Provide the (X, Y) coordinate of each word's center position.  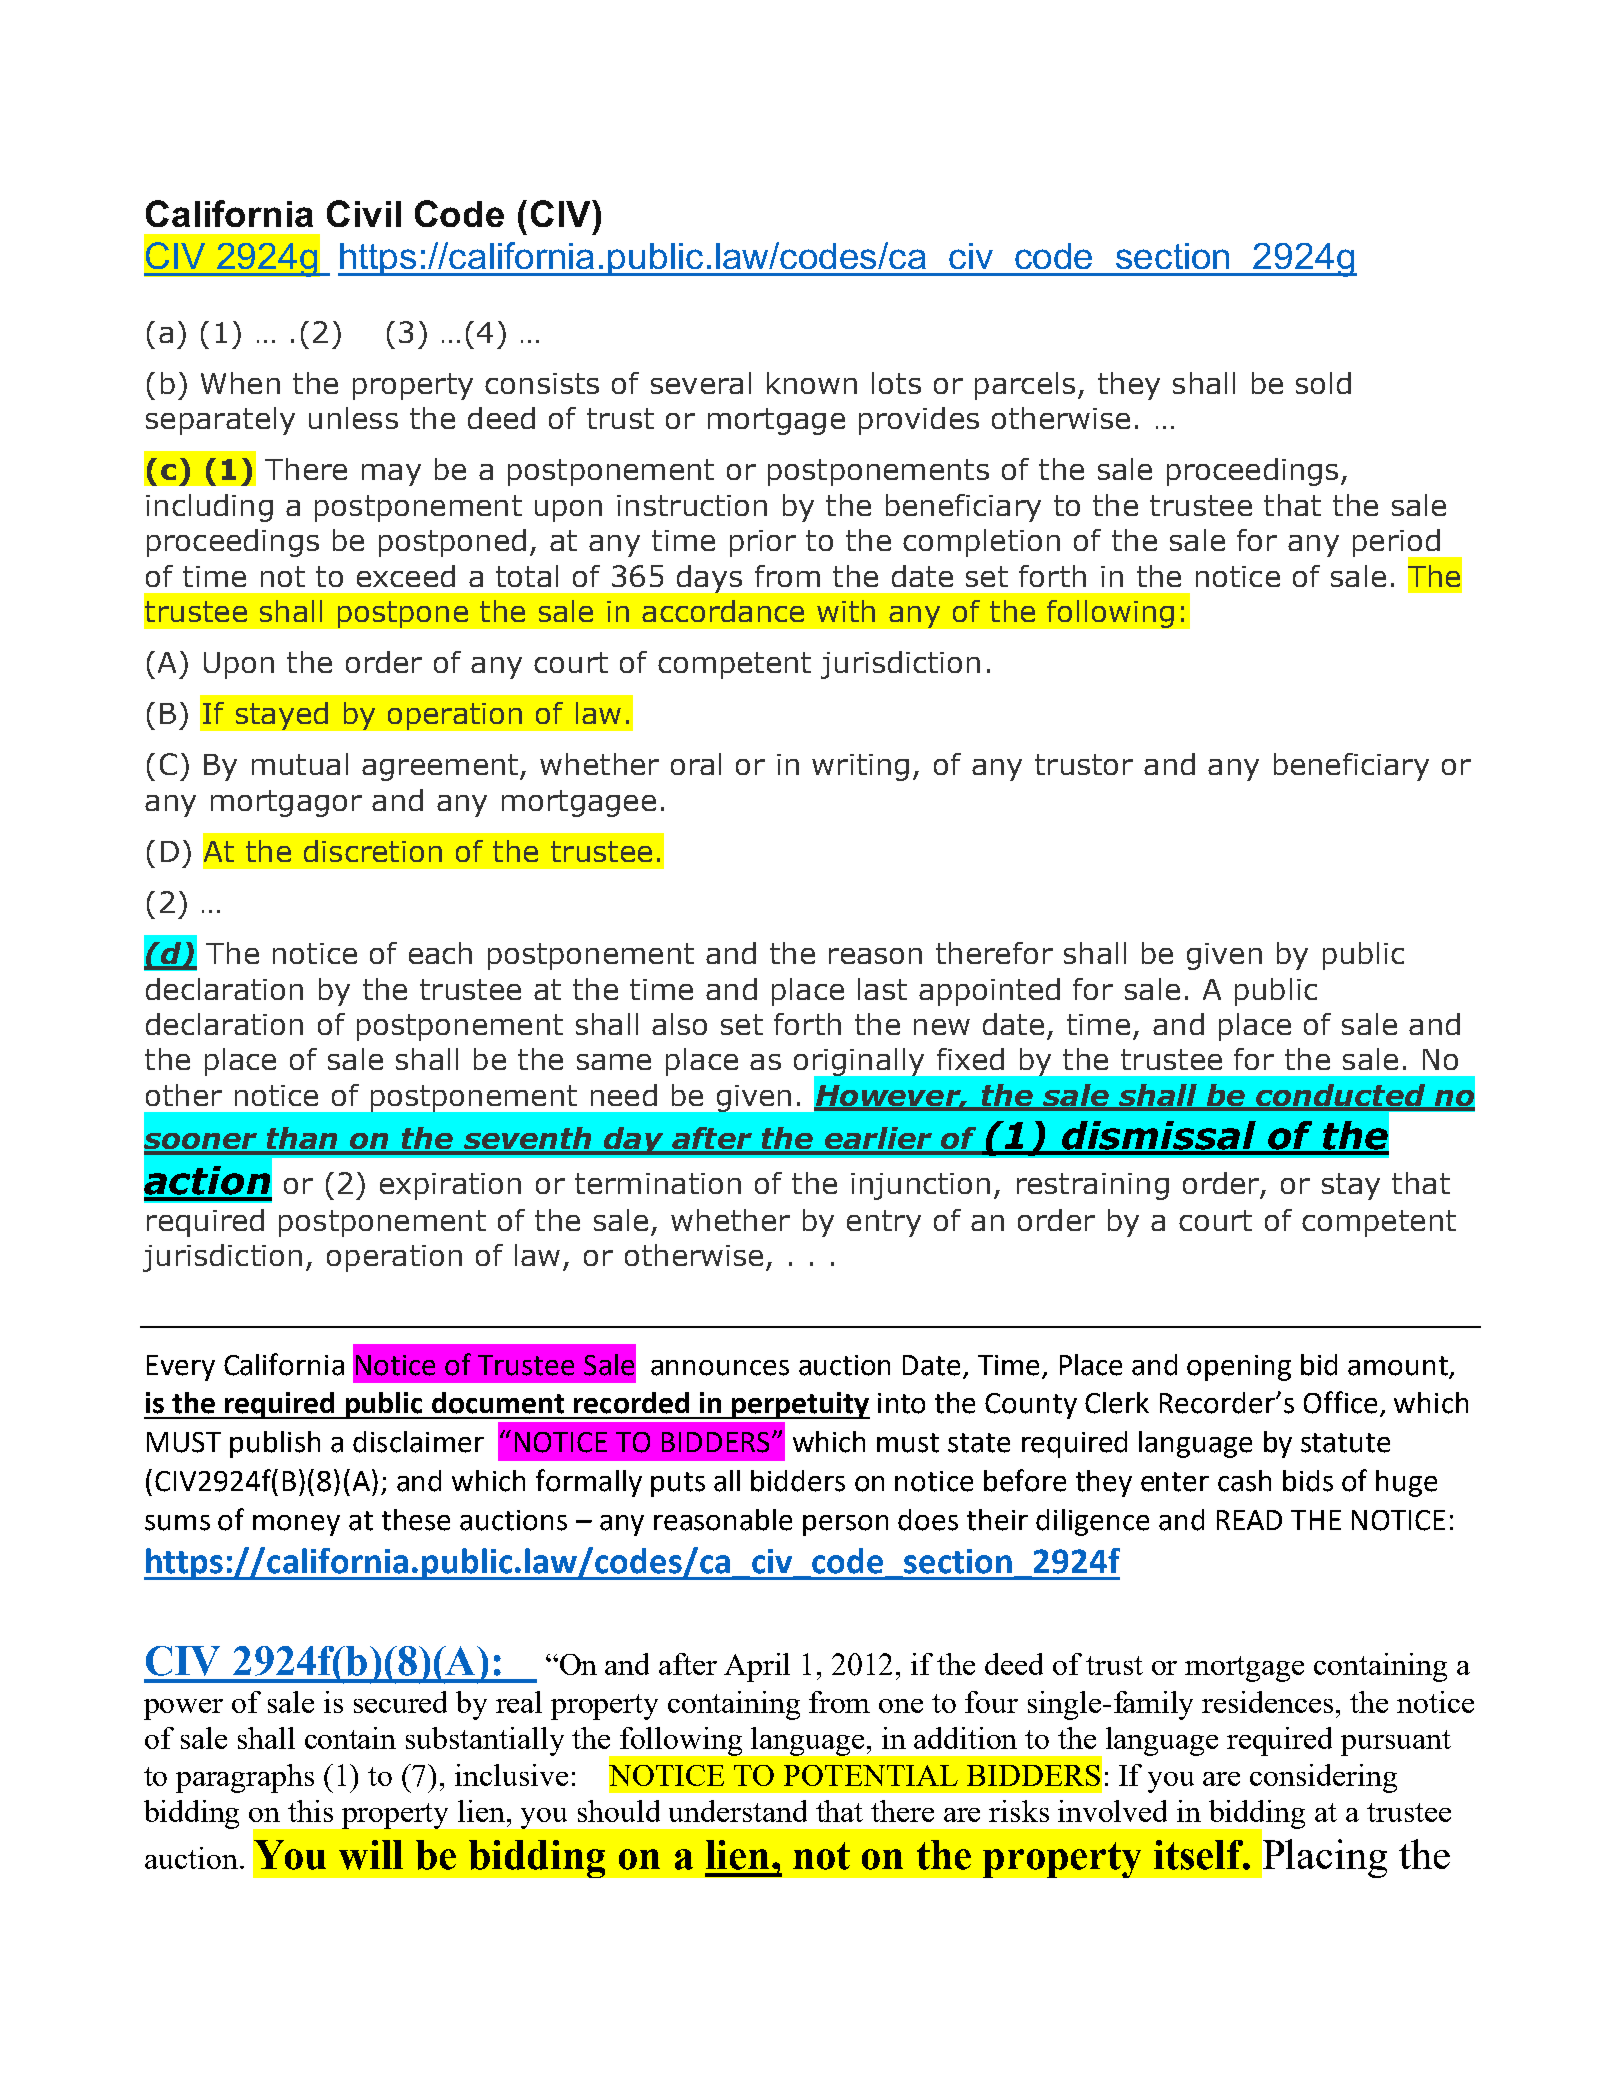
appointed (989, 992)
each (440, 953)
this (310, 1811)
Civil (364, 213)
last (882, 989)
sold (1323, 383)
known (812, 383)
